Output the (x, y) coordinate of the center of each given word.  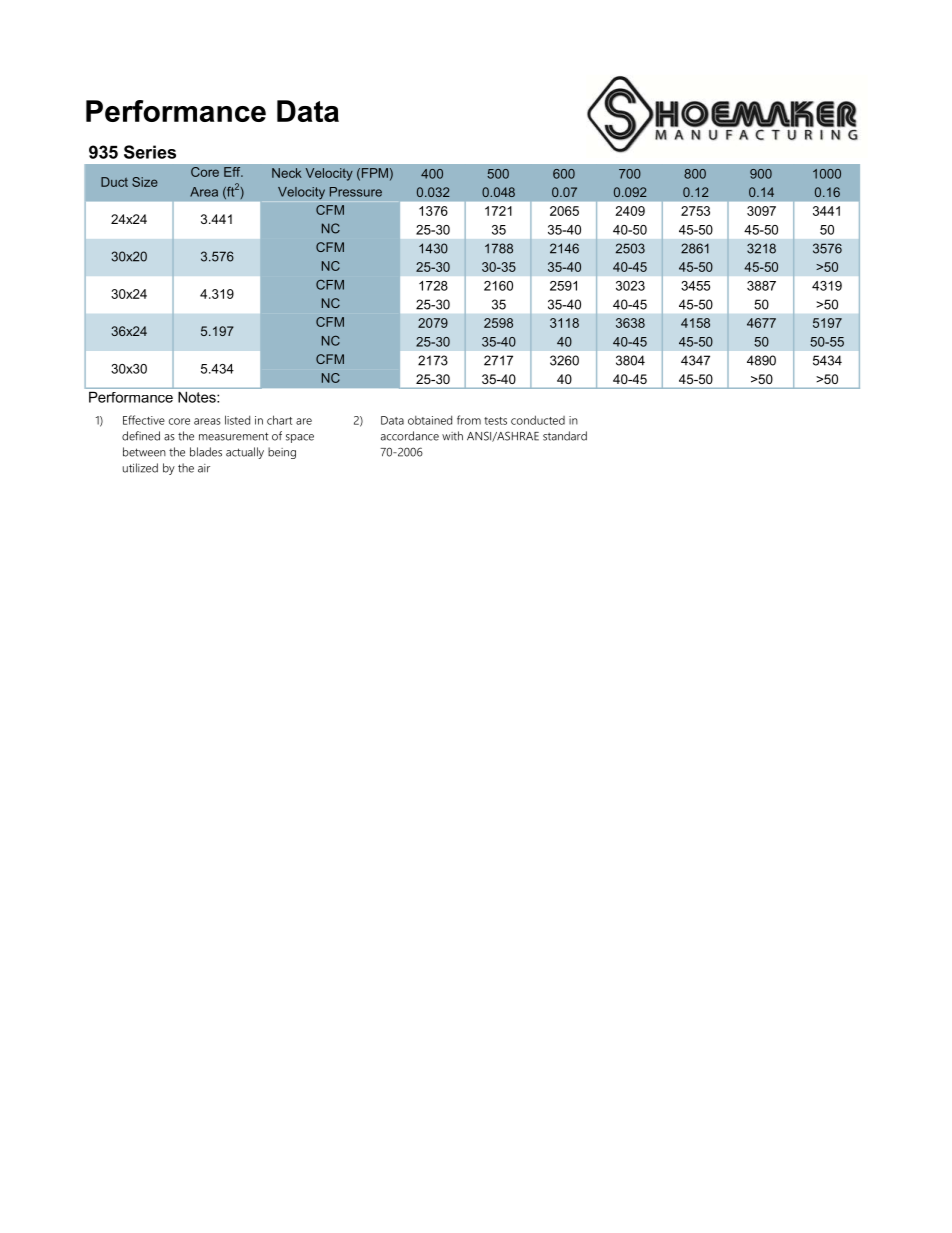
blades (206, 452)
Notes (198, 397)
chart (279, 420)
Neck (287, 173)
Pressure (356, 192)
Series (150, 152)
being (282, 453)
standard (565, 436)
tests (495, 421)
